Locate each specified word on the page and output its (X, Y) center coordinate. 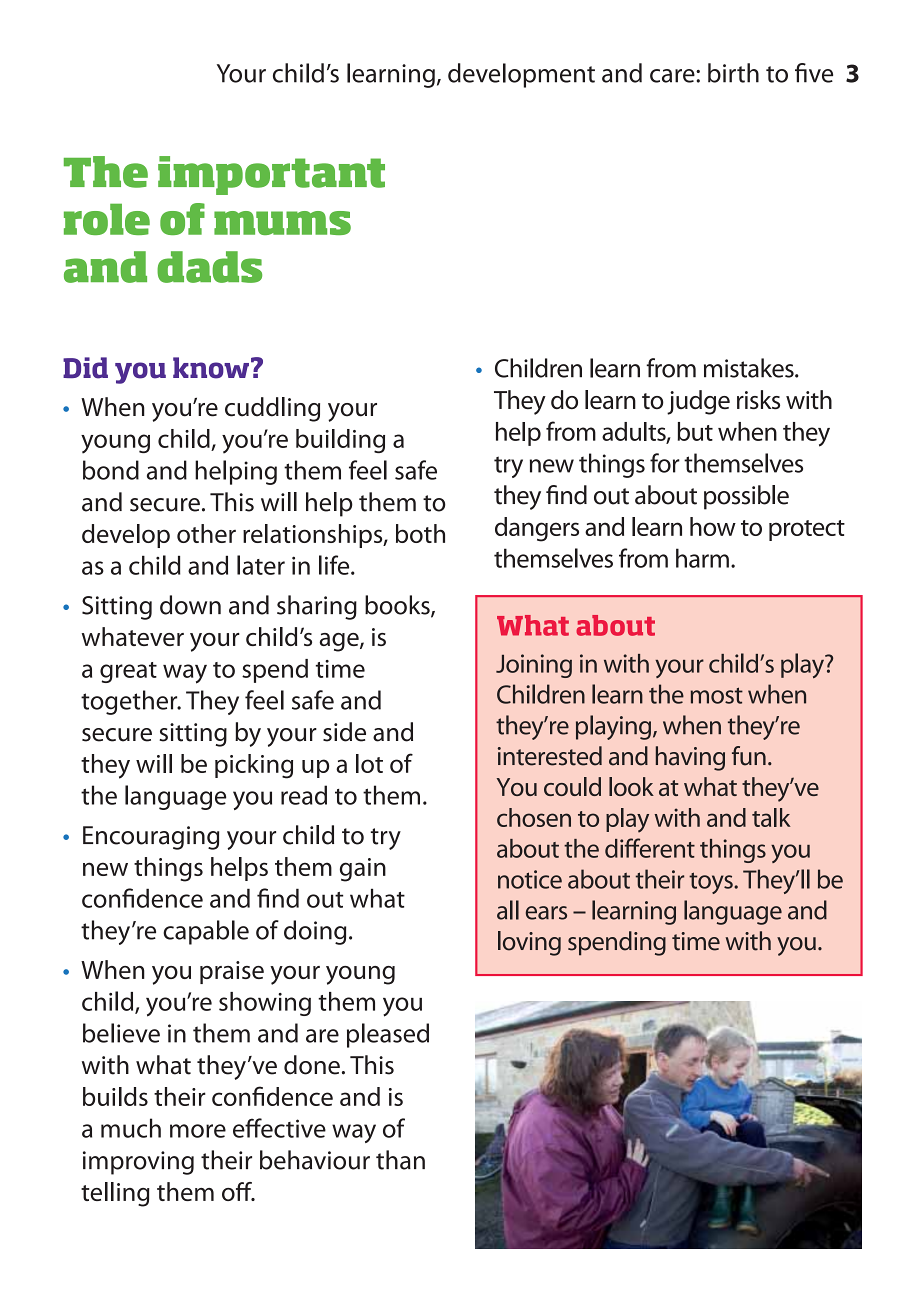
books (398, 606)
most (717, 695)
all (508, 910)
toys (712, 883)
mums (282, 223)
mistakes (750, 368)
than (400, 1160)
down (190, 605)
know (211, 368)
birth (733, 73)
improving (138, 1163)
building (340, 441)
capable (206, 932)
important (271, 175)
